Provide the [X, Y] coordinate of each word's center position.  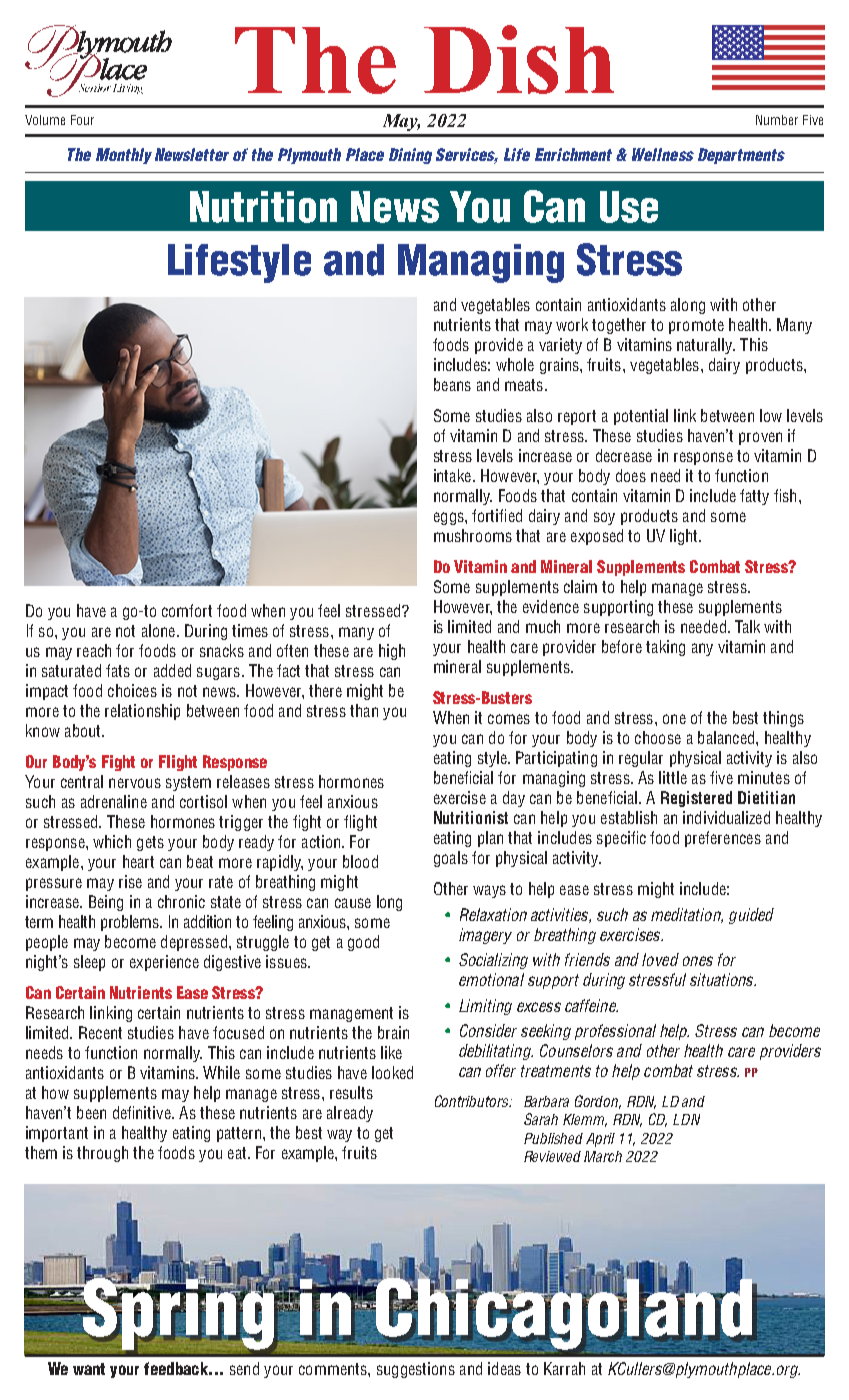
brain [393, 1032]
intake [452, 475]
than [364, 710]
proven [760, 438]
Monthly [124, 156]
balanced [727, 737]
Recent [100, 1032]
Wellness [663, 154]
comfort [187, 610]
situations [723, 979]
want [89, 1369]
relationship [142, 712]
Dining [410, 156]
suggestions [416, 1370]
